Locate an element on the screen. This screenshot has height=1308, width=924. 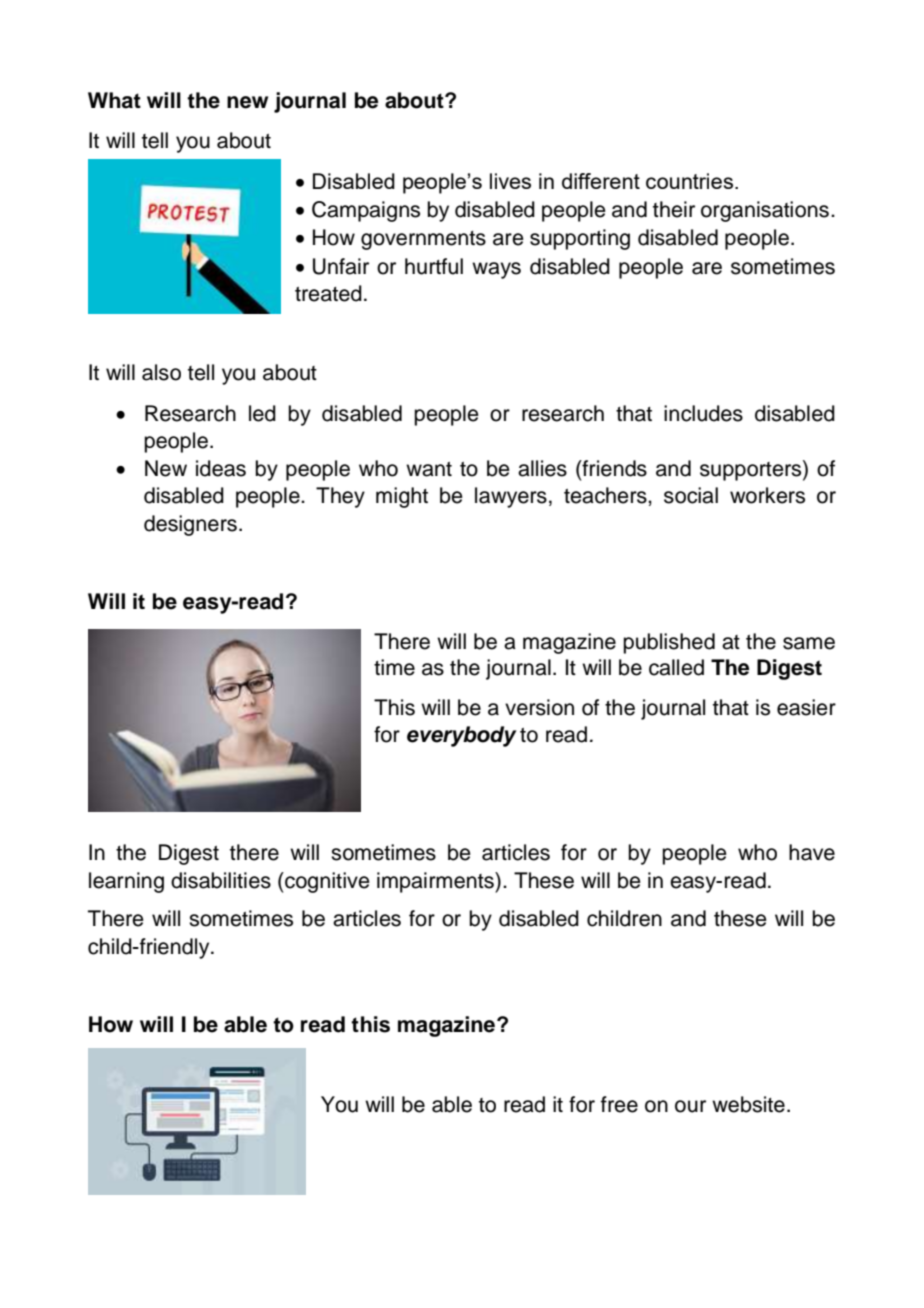
social is located at coordinates (691, 495).
